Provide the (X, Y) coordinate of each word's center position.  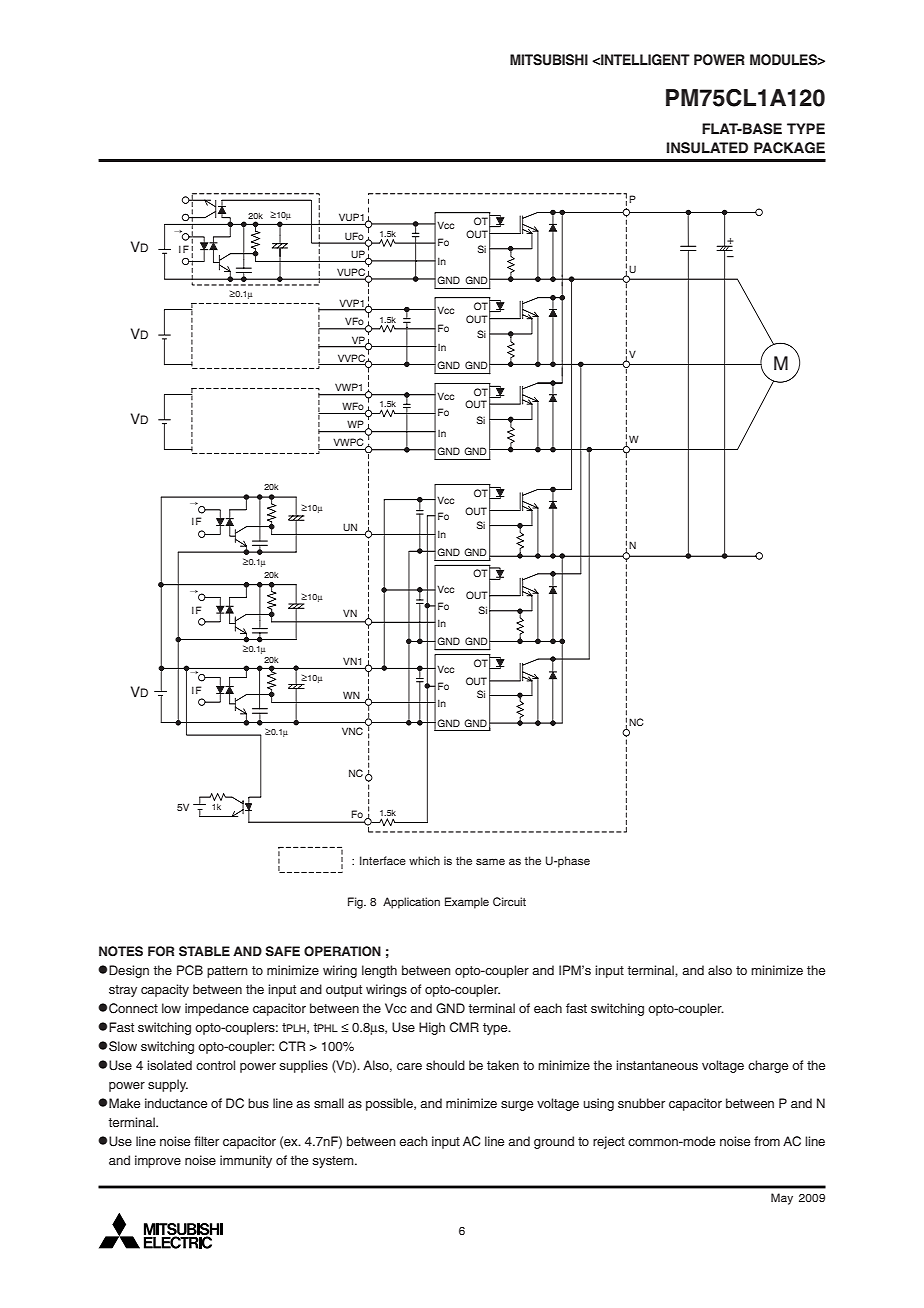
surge (517, 1106)
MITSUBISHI (549, 60)
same (490, 861)
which (424, 860)
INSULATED (707, 148)
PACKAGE (789, 148)
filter (206, 1141)
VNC (352, 731)
